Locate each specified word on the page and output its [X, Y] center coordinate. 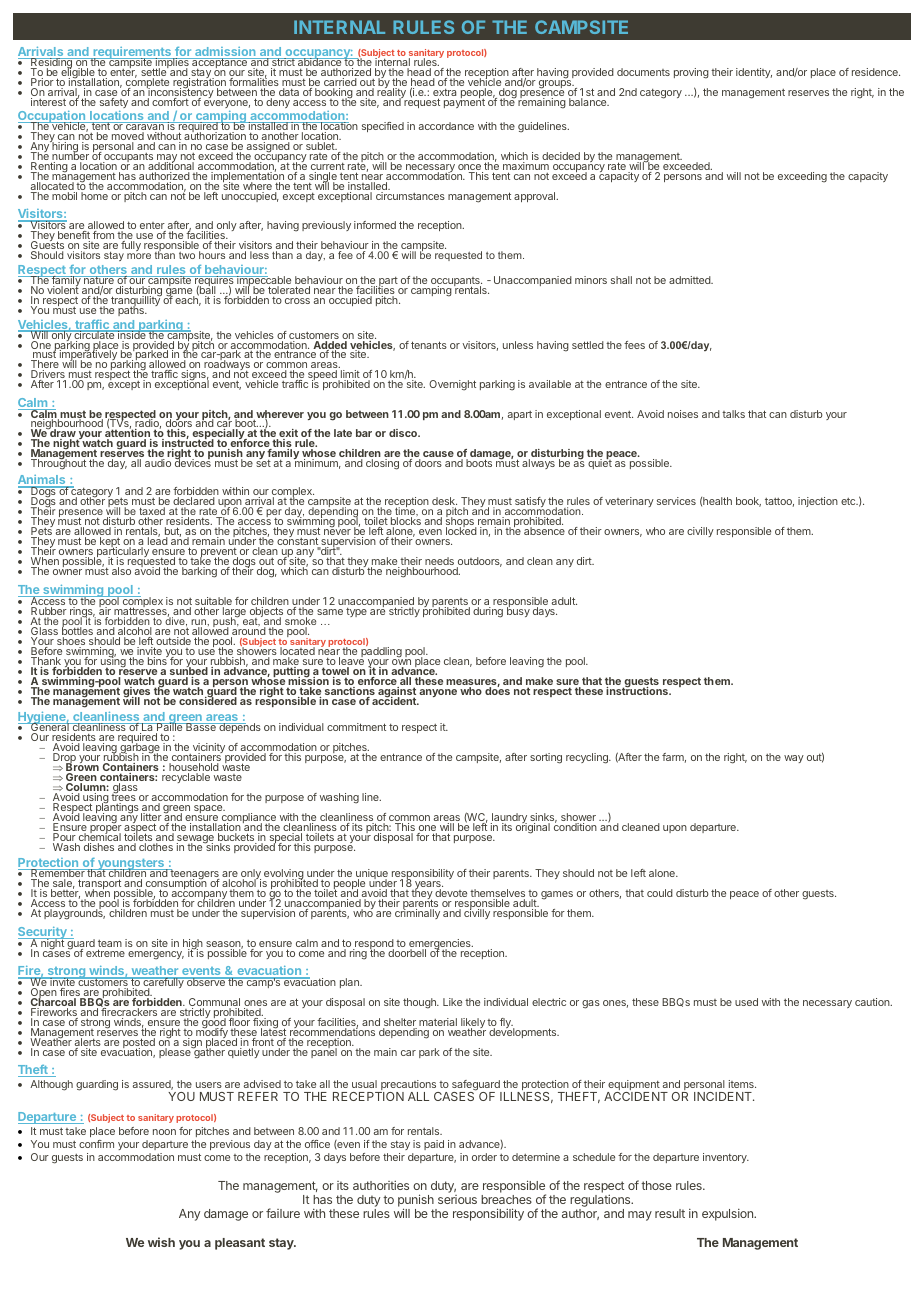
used [746, 1002]
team [110, 945]
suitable [213, 602]
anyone [438, 693]
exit [287, 434]
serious [457, 1199]
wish [161, 1242]
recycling [588, 758]
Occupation [53, 118]
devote [451, 893]
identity [754, 73]
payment [464, 102]
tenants [429, 345]
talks [733, 414]
